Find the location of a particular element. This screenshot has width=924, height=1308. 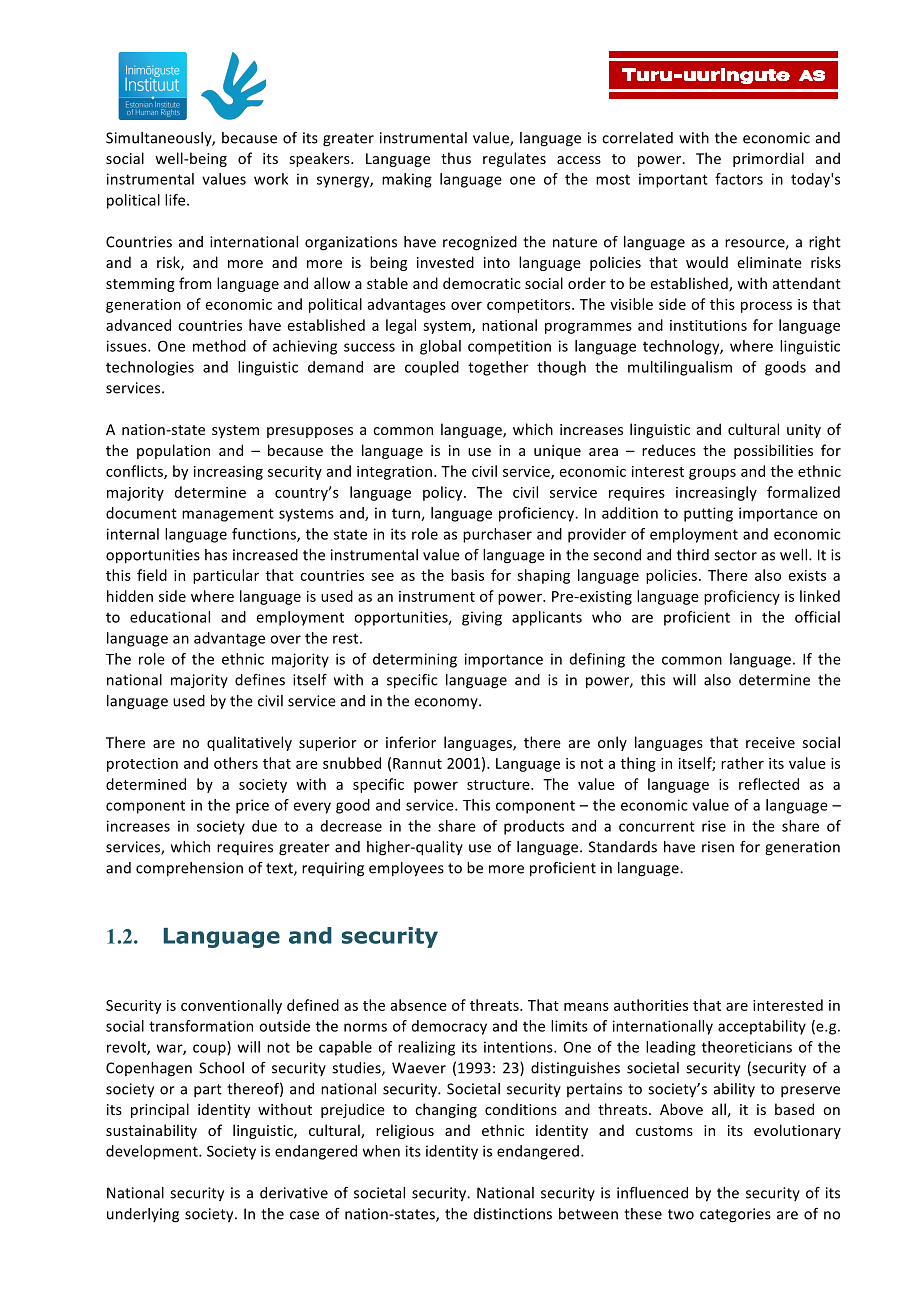

development is located at coordinates (153, 1152).
